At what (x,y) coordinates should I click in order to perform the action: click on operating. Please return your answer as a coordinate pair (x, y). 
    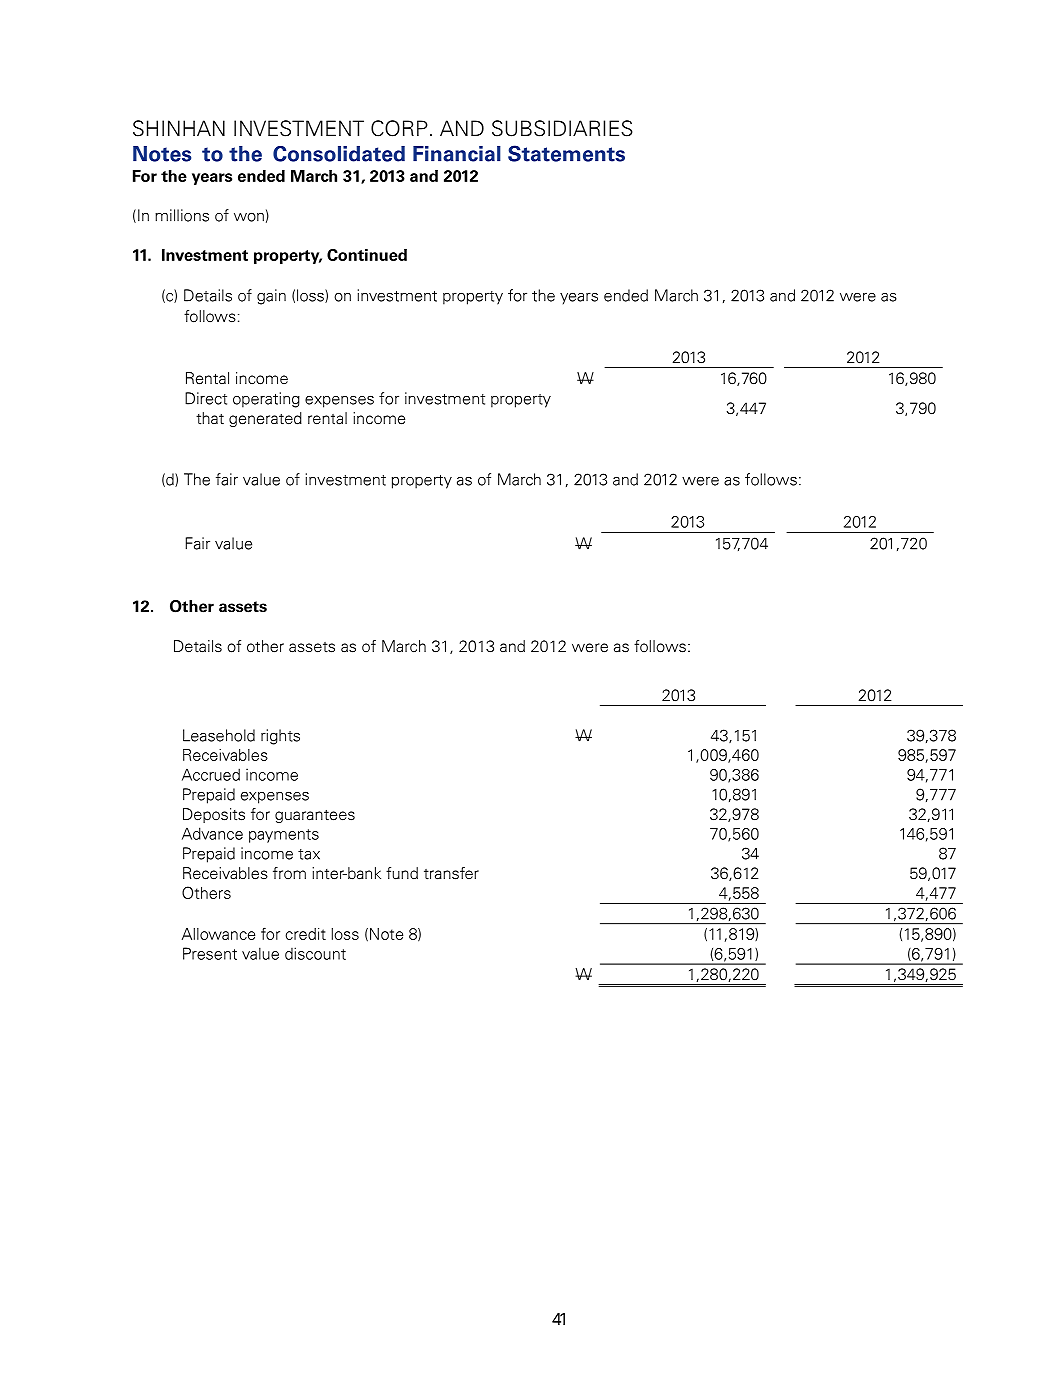
    Looking at the image, I should click on (266, 400).
